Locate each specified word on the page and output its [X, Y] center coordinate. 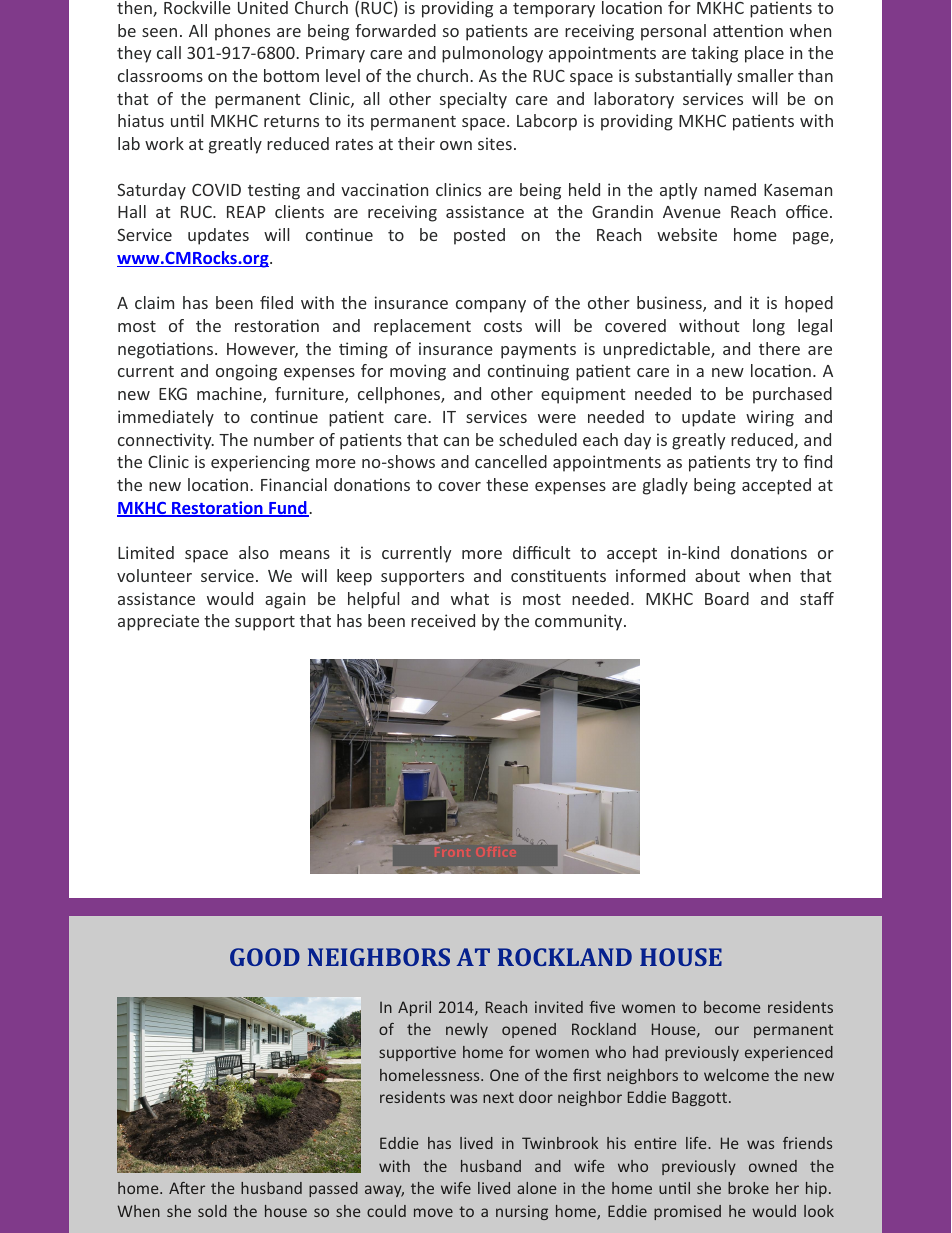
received [443, 620]
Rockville [197, 7]
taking [714, 54]
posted [479, 236]
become [732, 1007]
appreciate [158, 622]
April [414, 1008]
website [687, 234]
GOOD [265, 957]
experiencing [260, 463]
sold [212, 1211]
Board [727, 598]
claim [154, 302]
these [507, 484]
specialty [473, 100]
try [766, 464]
